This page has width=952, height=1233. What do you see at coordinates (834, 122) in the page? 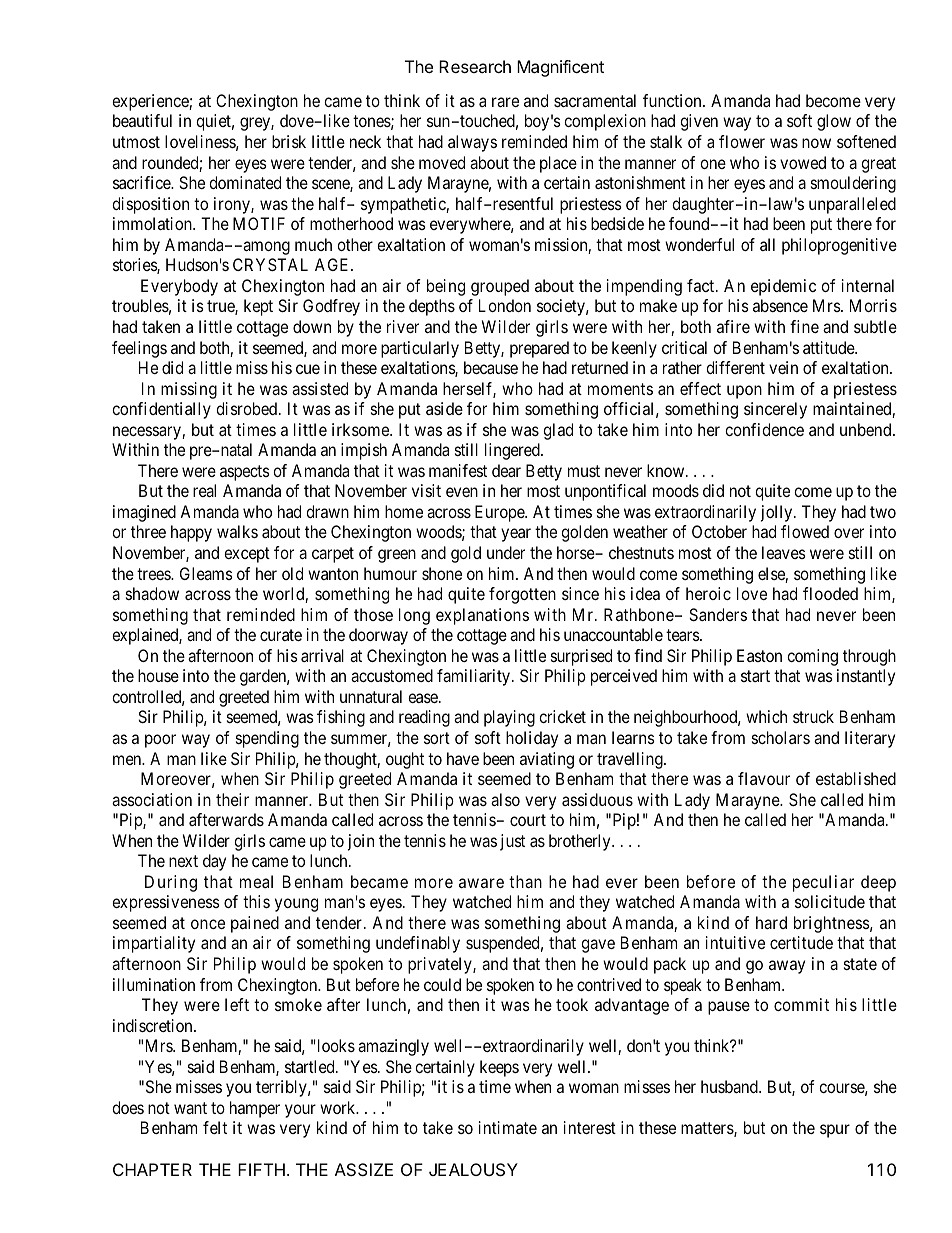
I see `glow` at bounding box center [834, 122].
